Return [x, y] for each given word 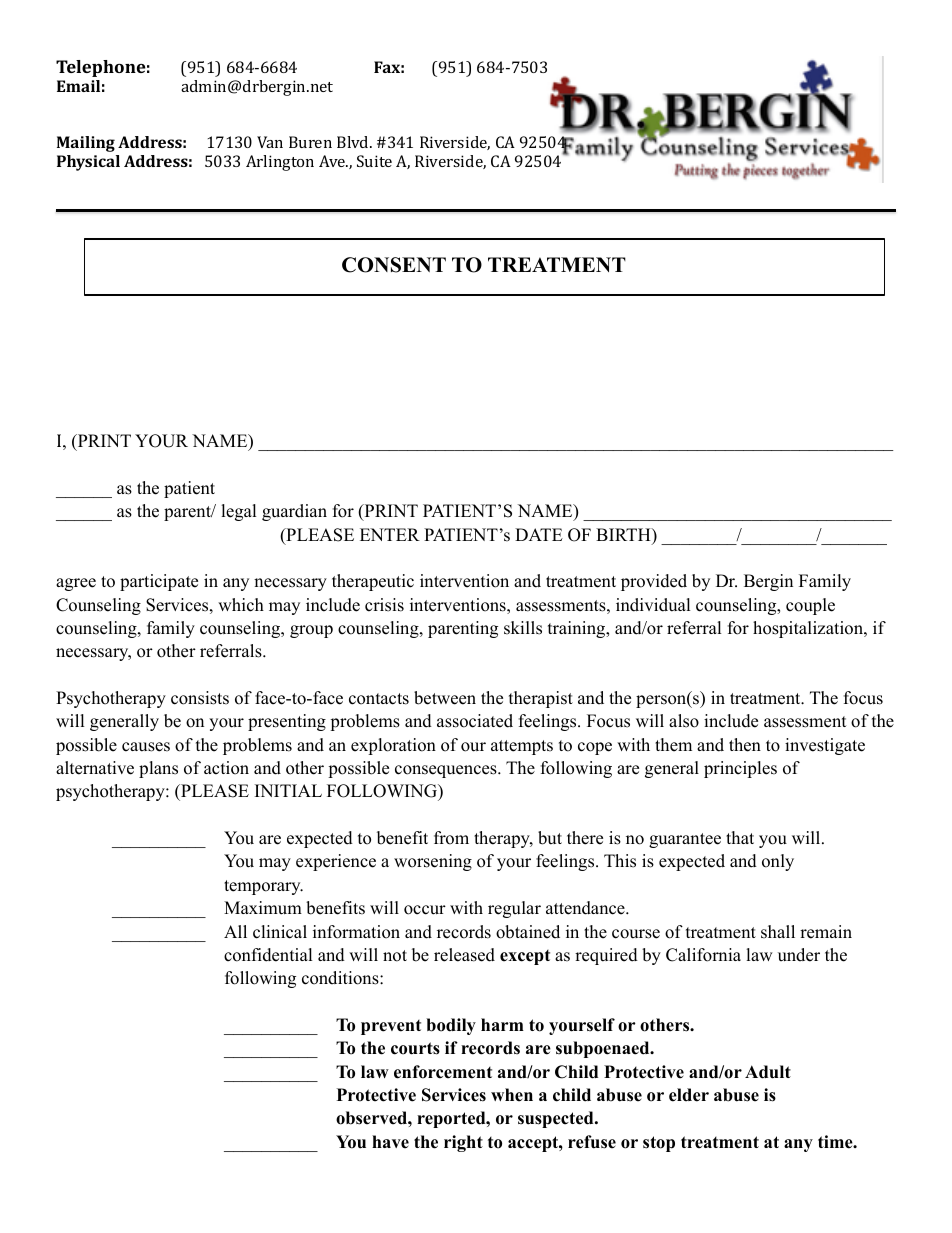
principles [740, 769]
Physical [88, 163]
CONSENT [394, 265]
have [390, 1142]
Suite [374, 161]
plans [158, 769]
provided [654, 582]
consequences [447, 771]
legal [239, 512]
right [463, 1143]
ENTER [390, 534]
